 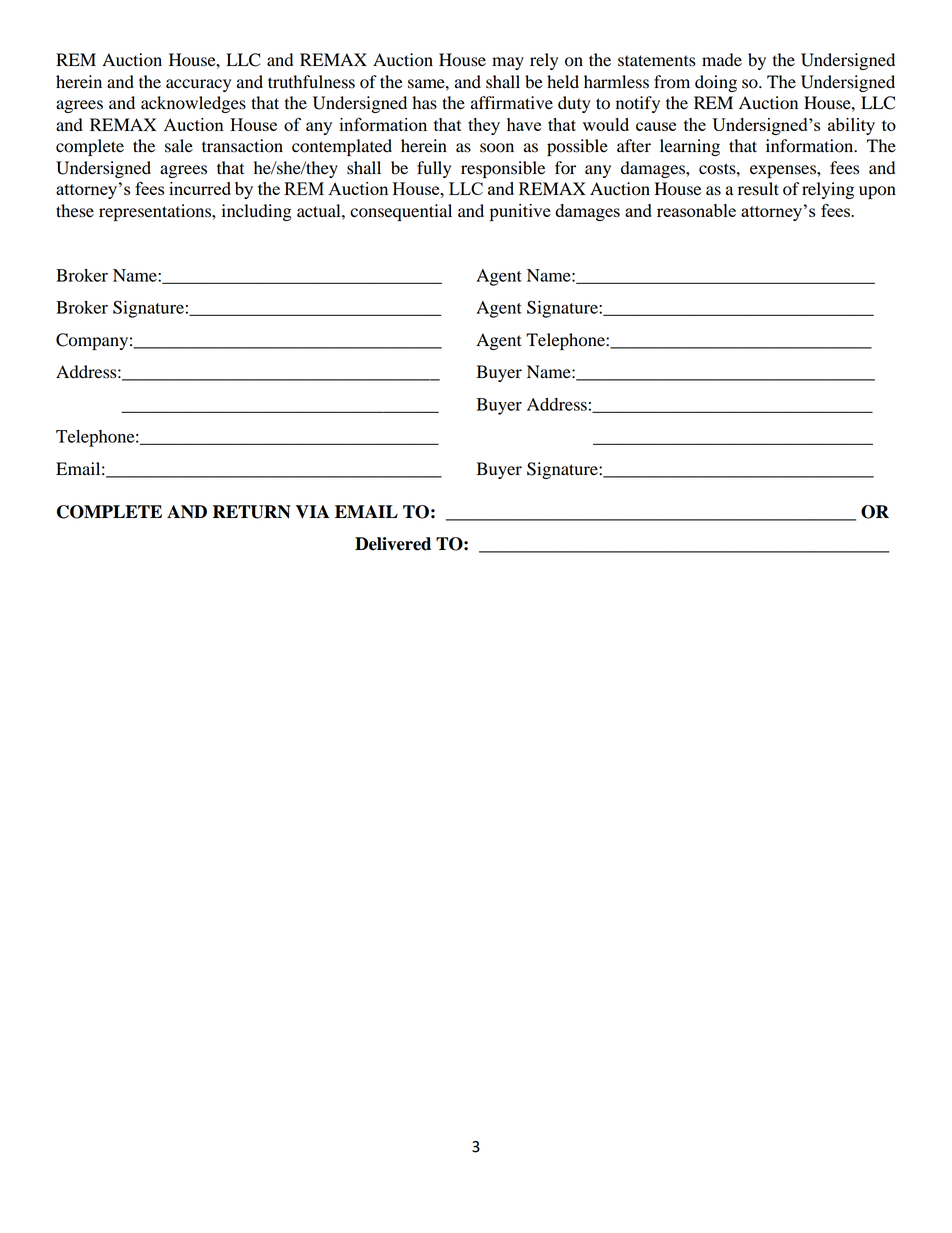 What do you see at coordinates (252, 512) in the screenshot?
I see `RETURN` at bounding box center [252, 512].
